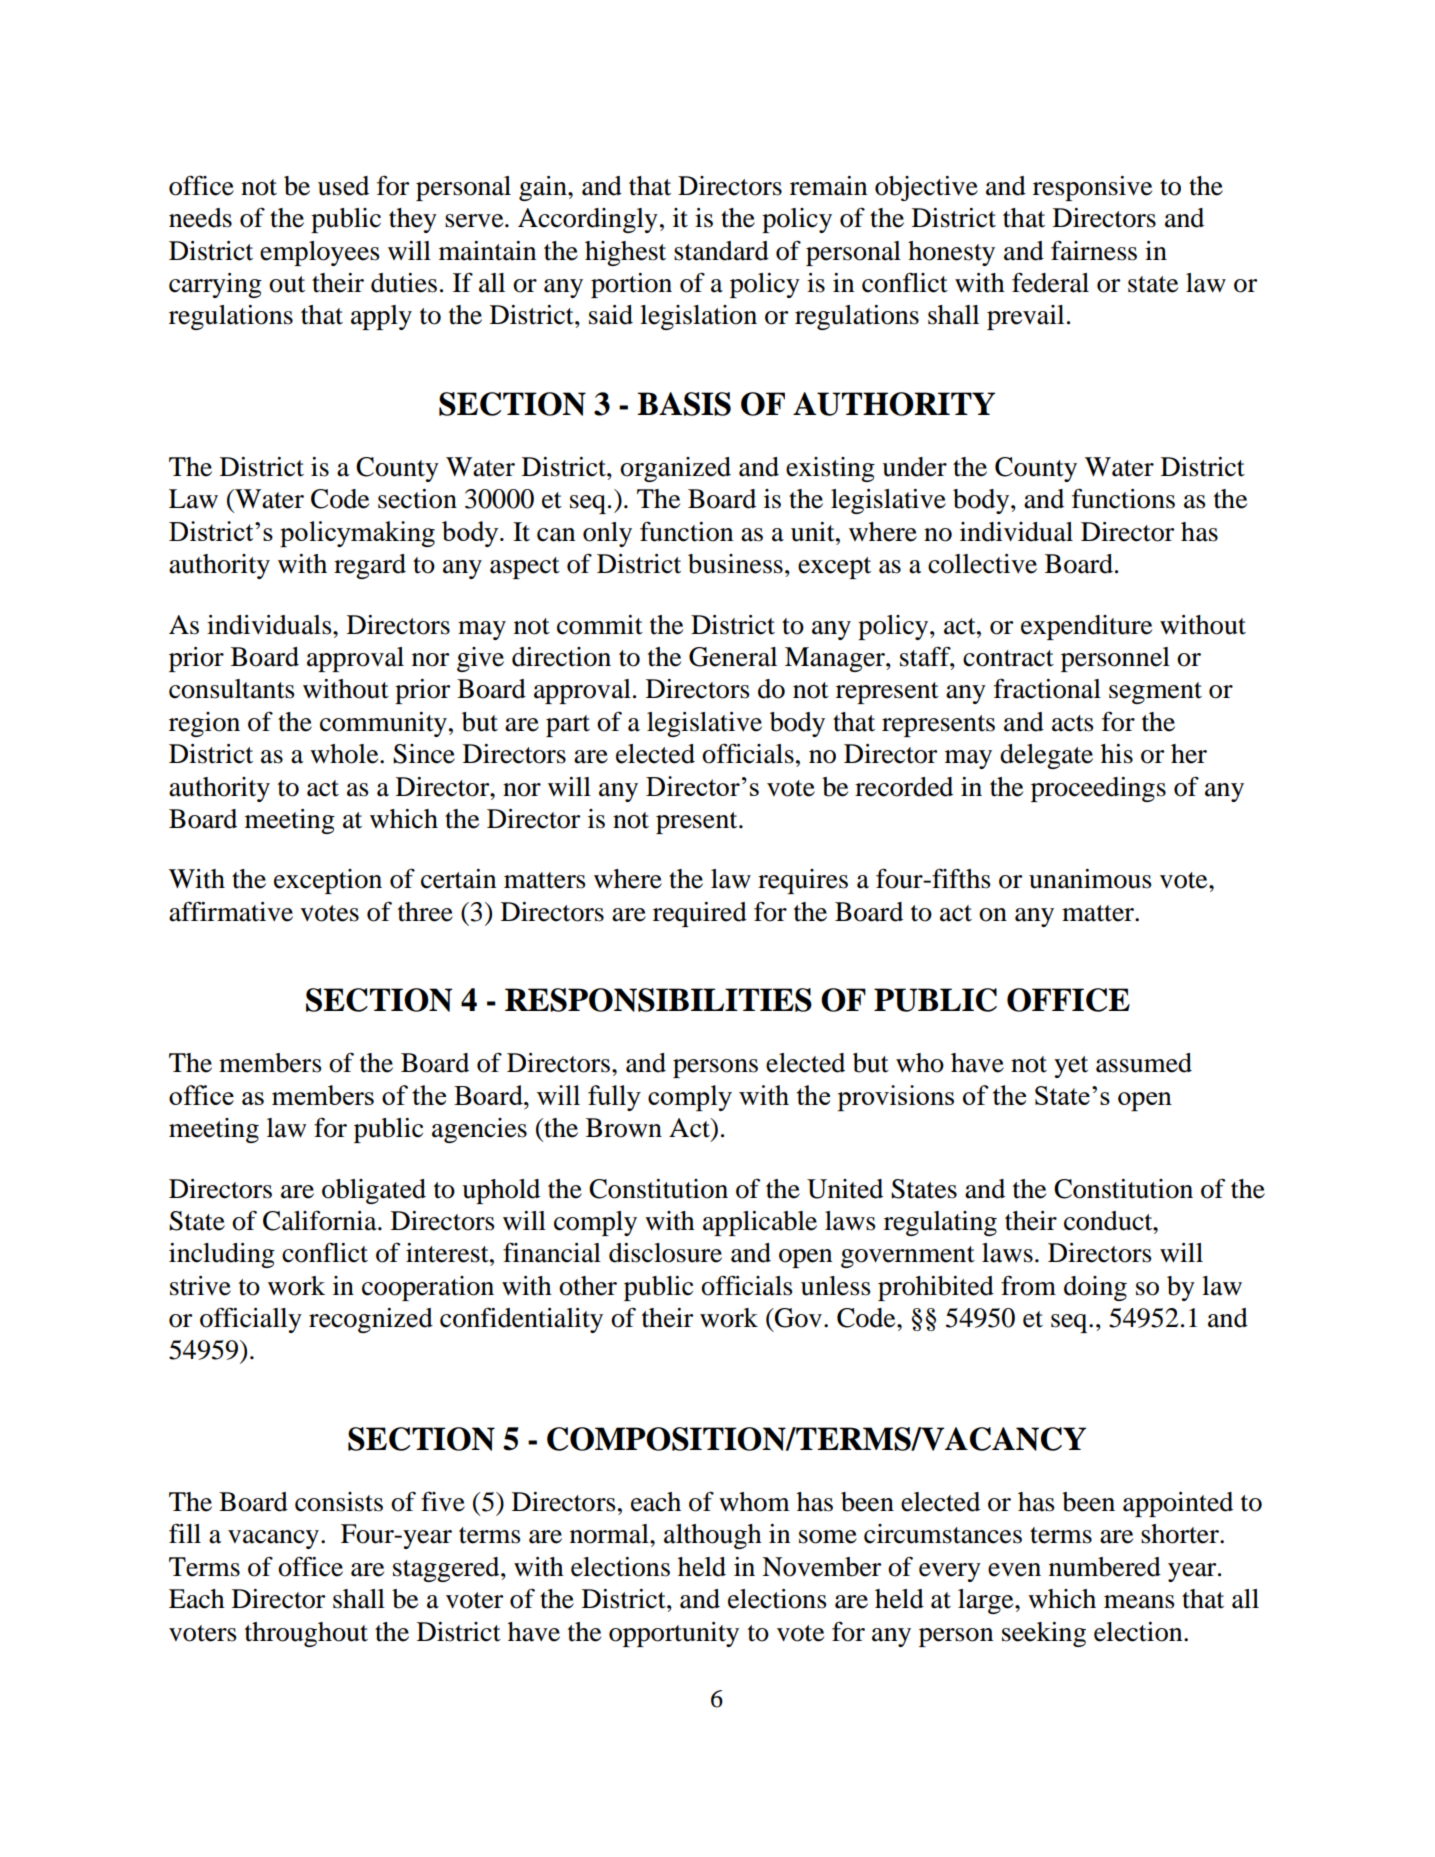 The width and height of the screenshot is (1435, 1857). I want to click on collective, so click(982, 564).
